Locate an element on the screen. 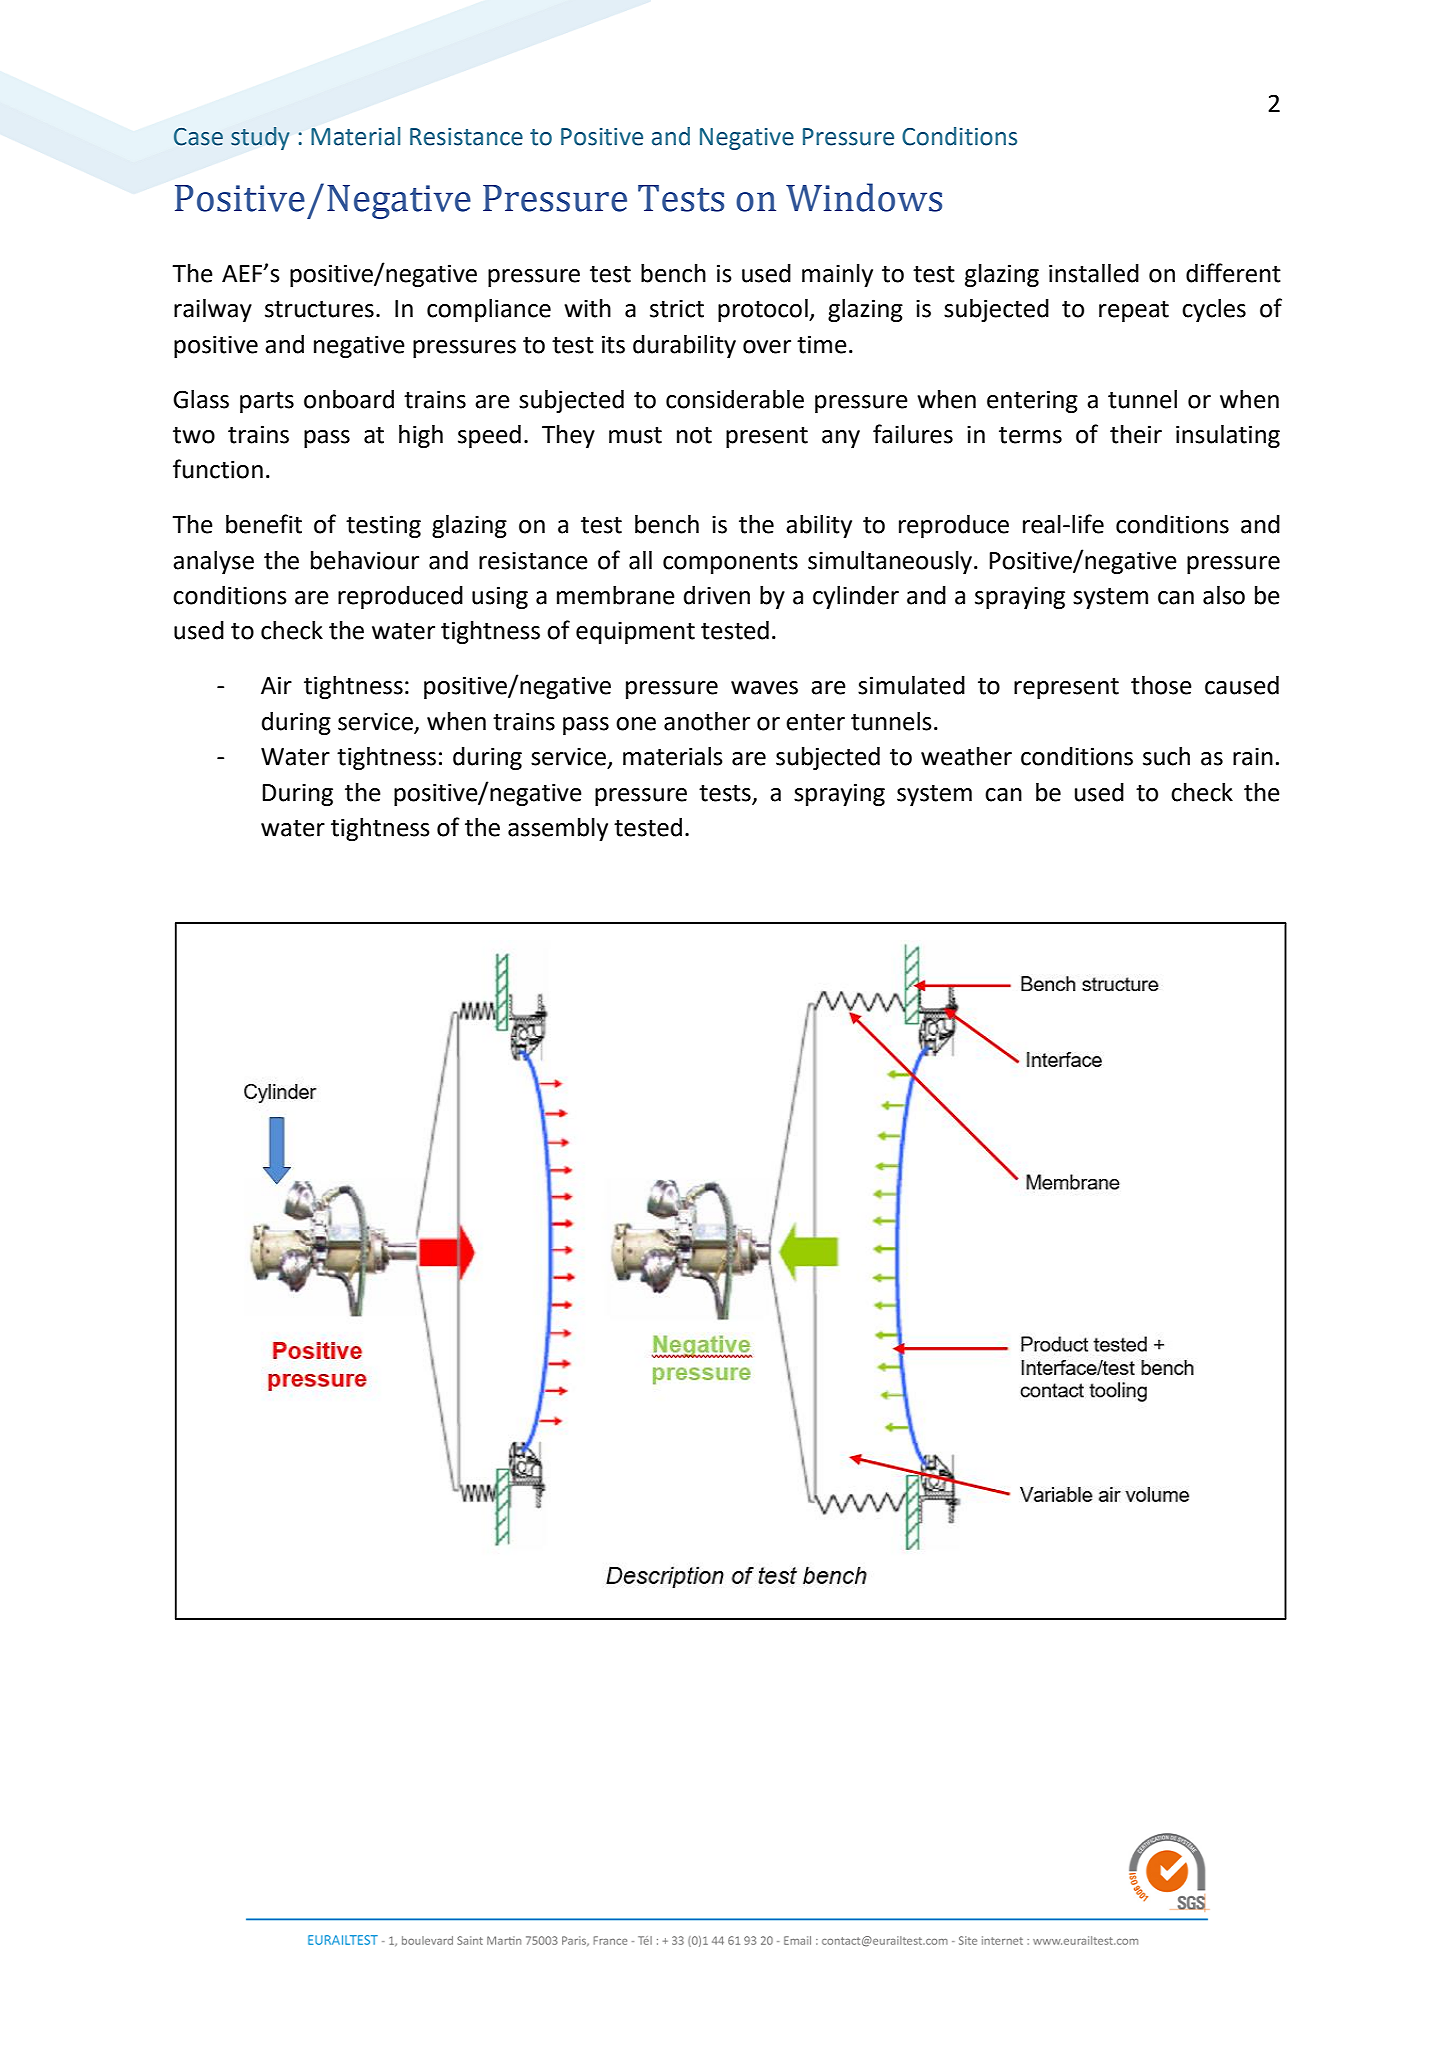 Image resolution: width=1454 pixels, height=2056 pixels. must is located at coordinates (635, 435).
